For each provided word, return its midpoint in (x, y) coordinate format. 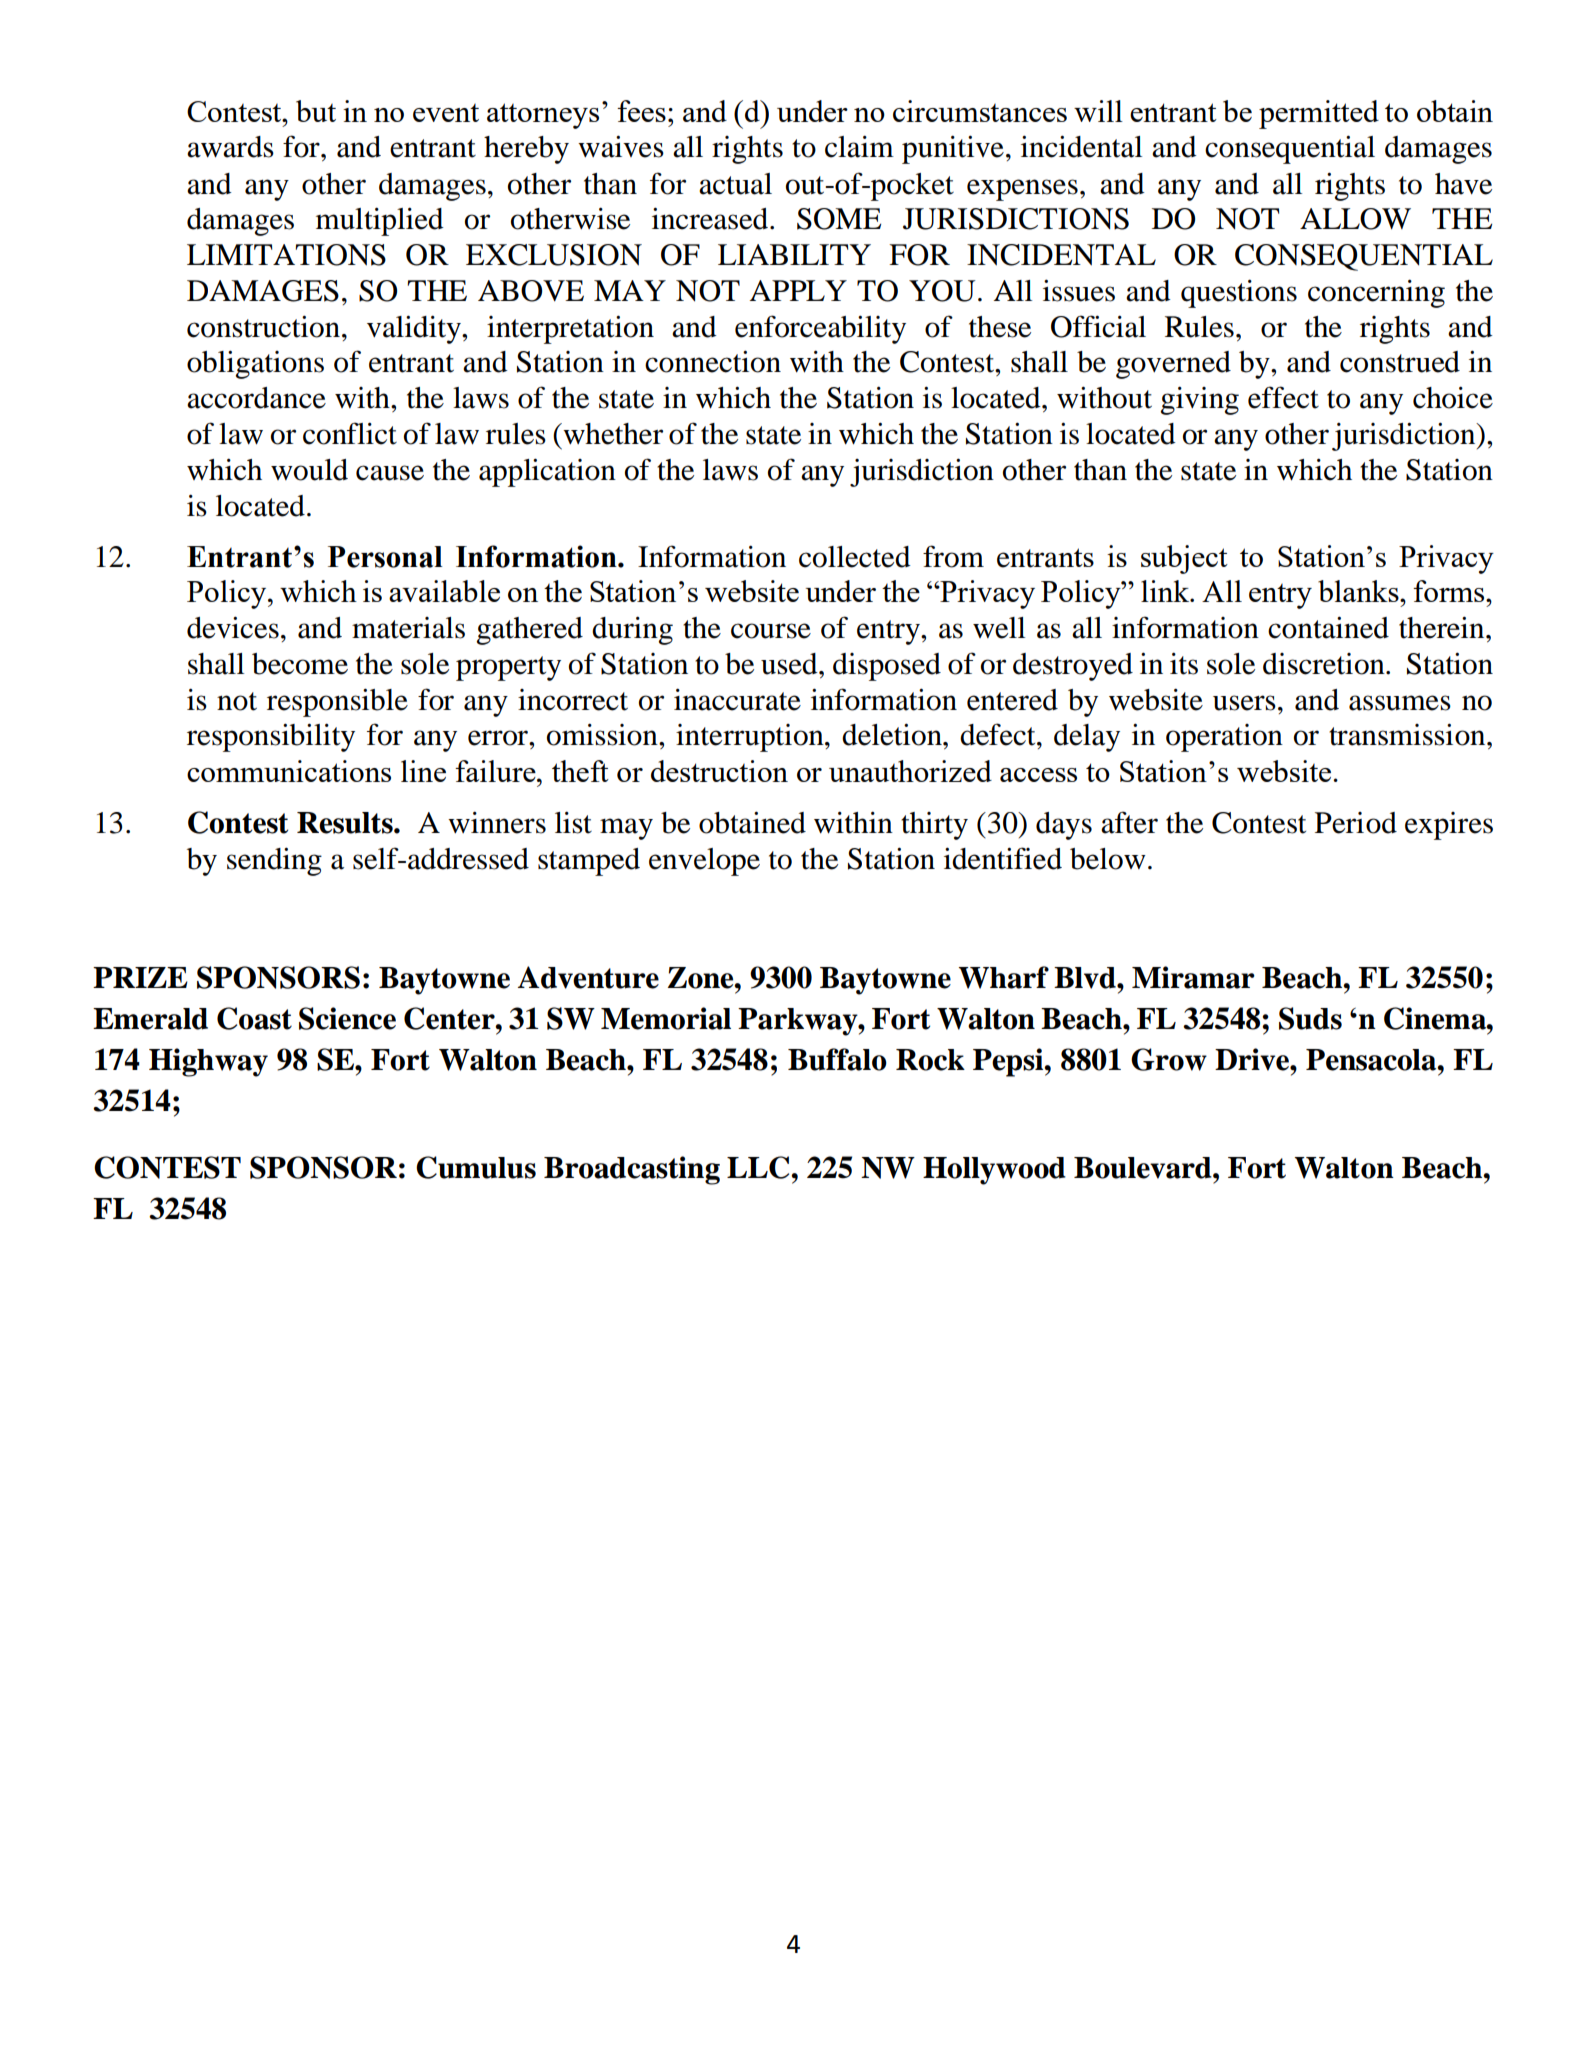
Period (1356, 823)
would (309, 470)
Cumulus (476, 1167)
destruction (719, 771)
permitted (1319, 114)
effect (1283, 397)
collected (855, 557)
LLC (759, 1167)
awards (230, 147)
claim (859, 147)
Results (346, 823)
